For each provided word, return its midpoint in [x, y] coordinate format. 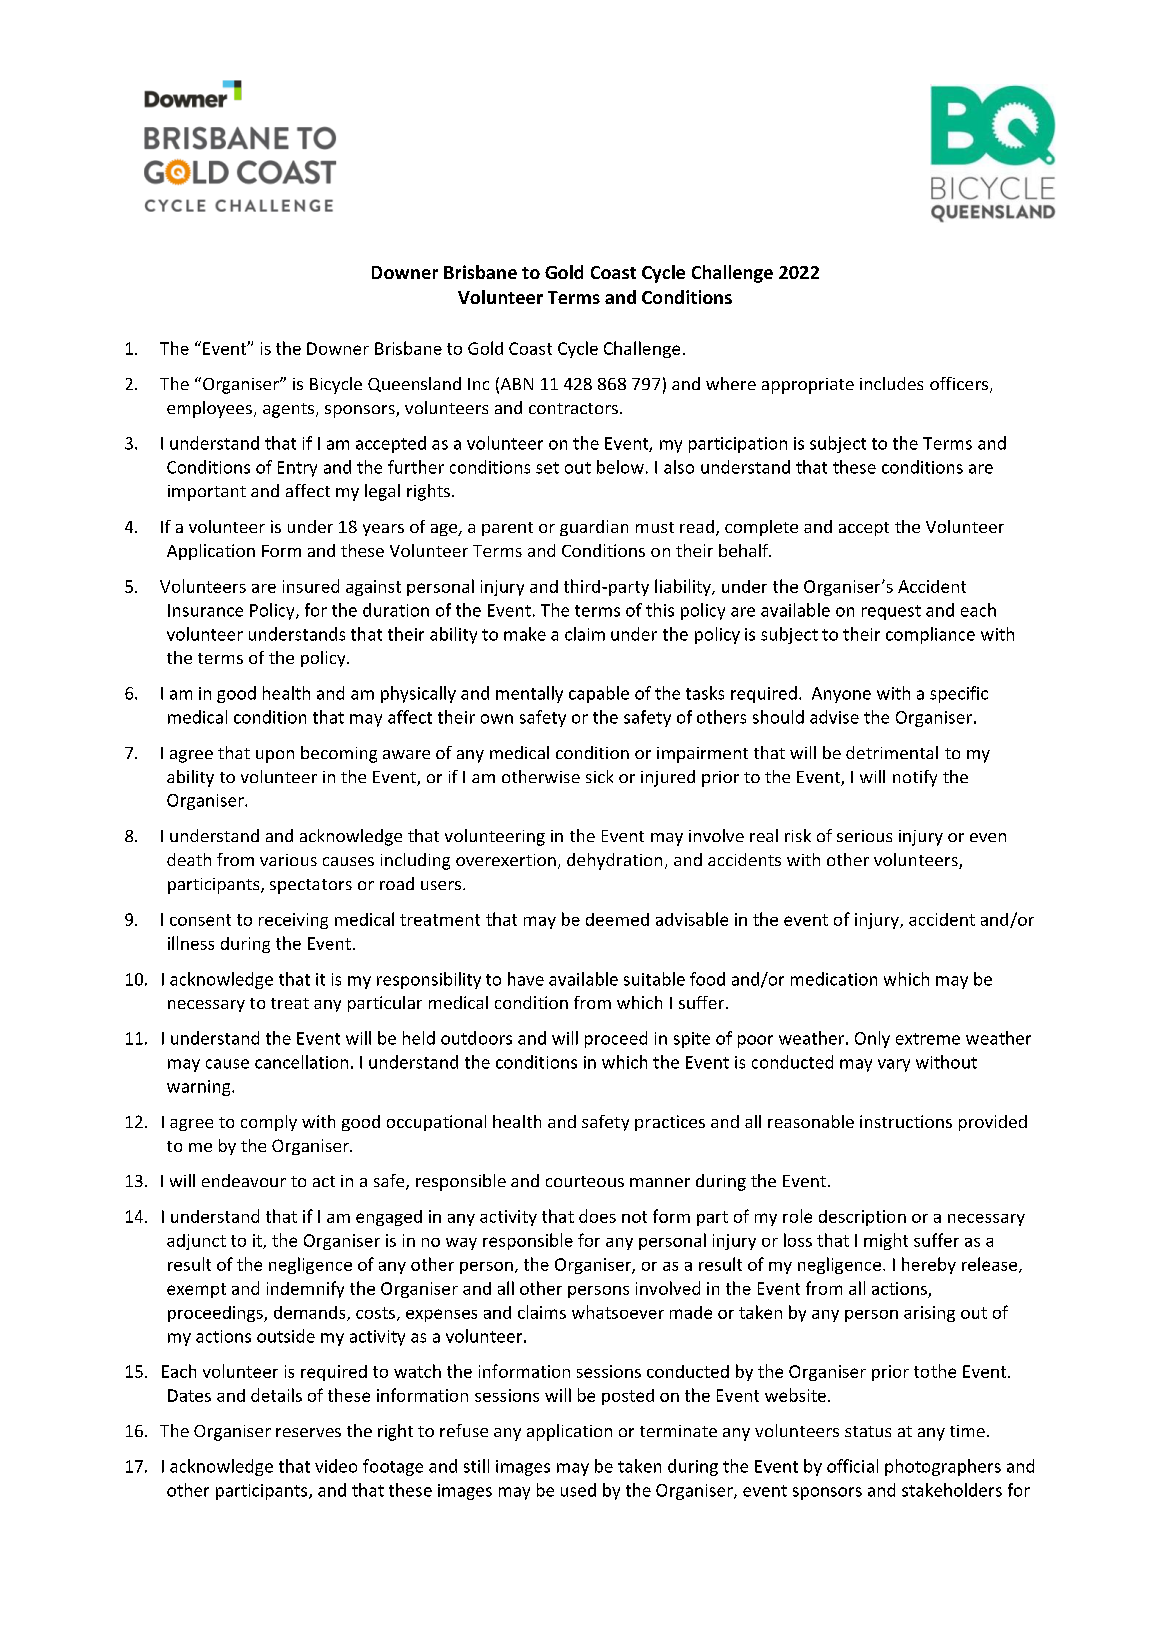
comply [269, 1123]
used [578, 1490]
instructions [906, 1121]
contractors [573, 408]
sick [599, 776]
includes [891, 383]
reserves [308, 1432]
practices [670, 1123]
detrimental [892, 752]
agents [290, 410]
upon [275, 756]
